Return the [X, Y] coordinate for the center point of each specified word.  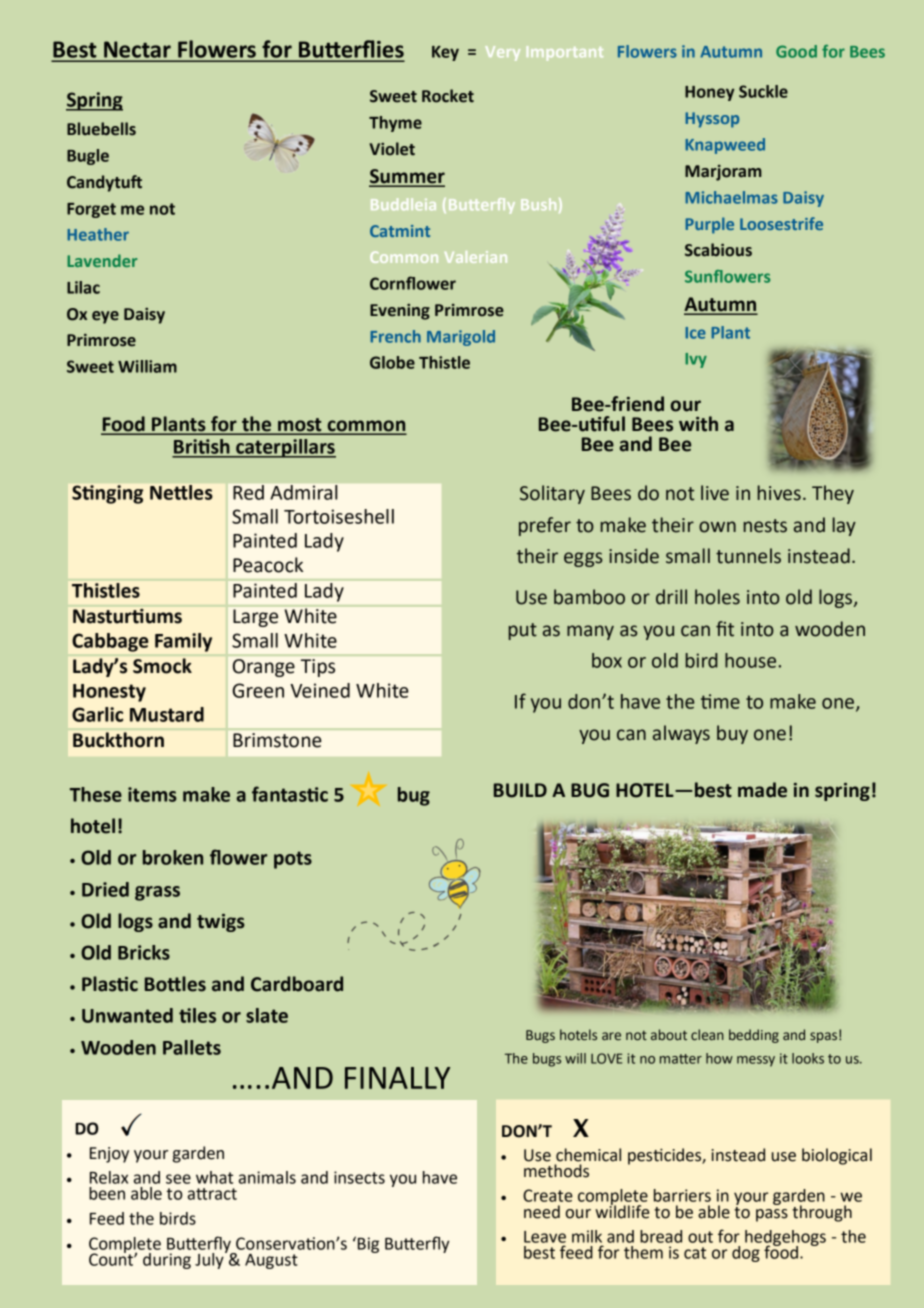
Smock [162, 666]
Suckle [763, 91]
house [750, 660]
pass [772, 1215]
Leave [545, 1237]
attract [212, 1194]
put [523, 631]
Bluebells [101, 129]
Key [445, 53]
